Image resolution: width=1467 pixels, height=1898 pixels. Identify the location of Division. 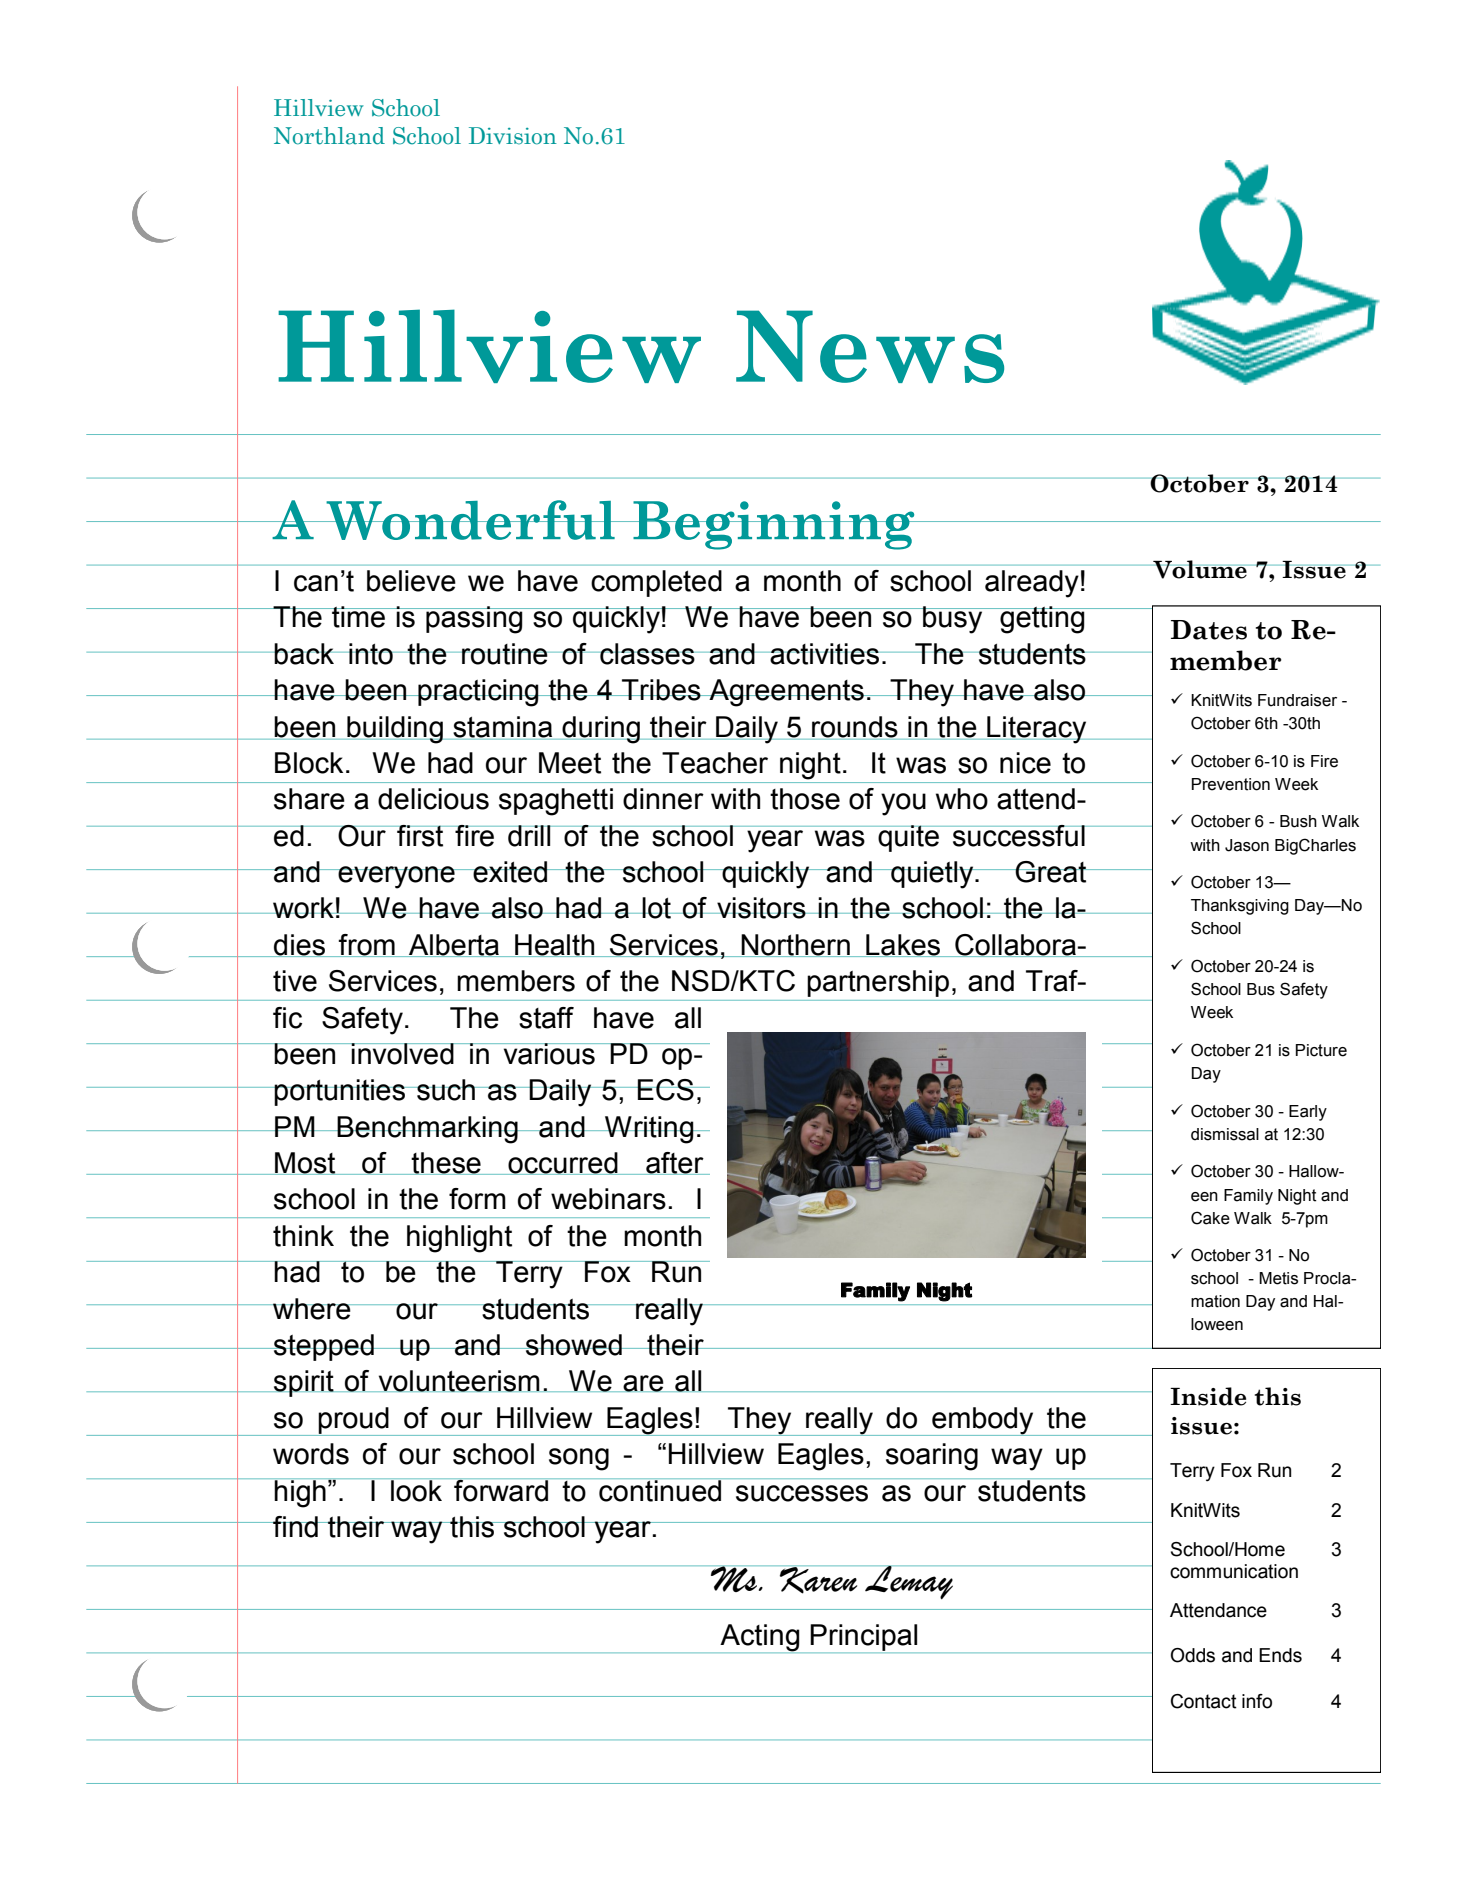
(513, 136).
